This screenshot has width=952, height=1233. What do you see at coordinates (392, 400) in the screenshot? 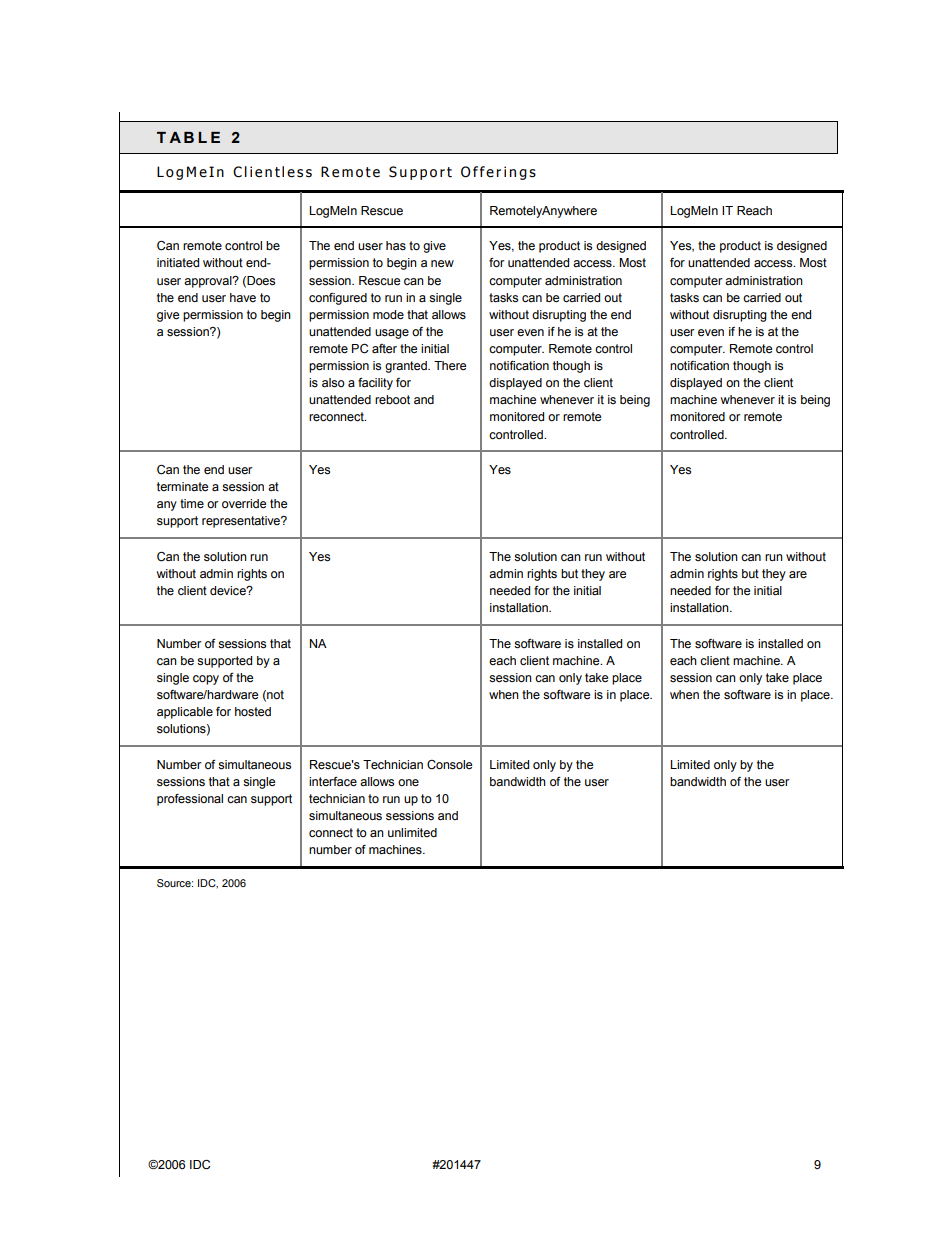
I see `reboot` at bounding box center [392, 400].
